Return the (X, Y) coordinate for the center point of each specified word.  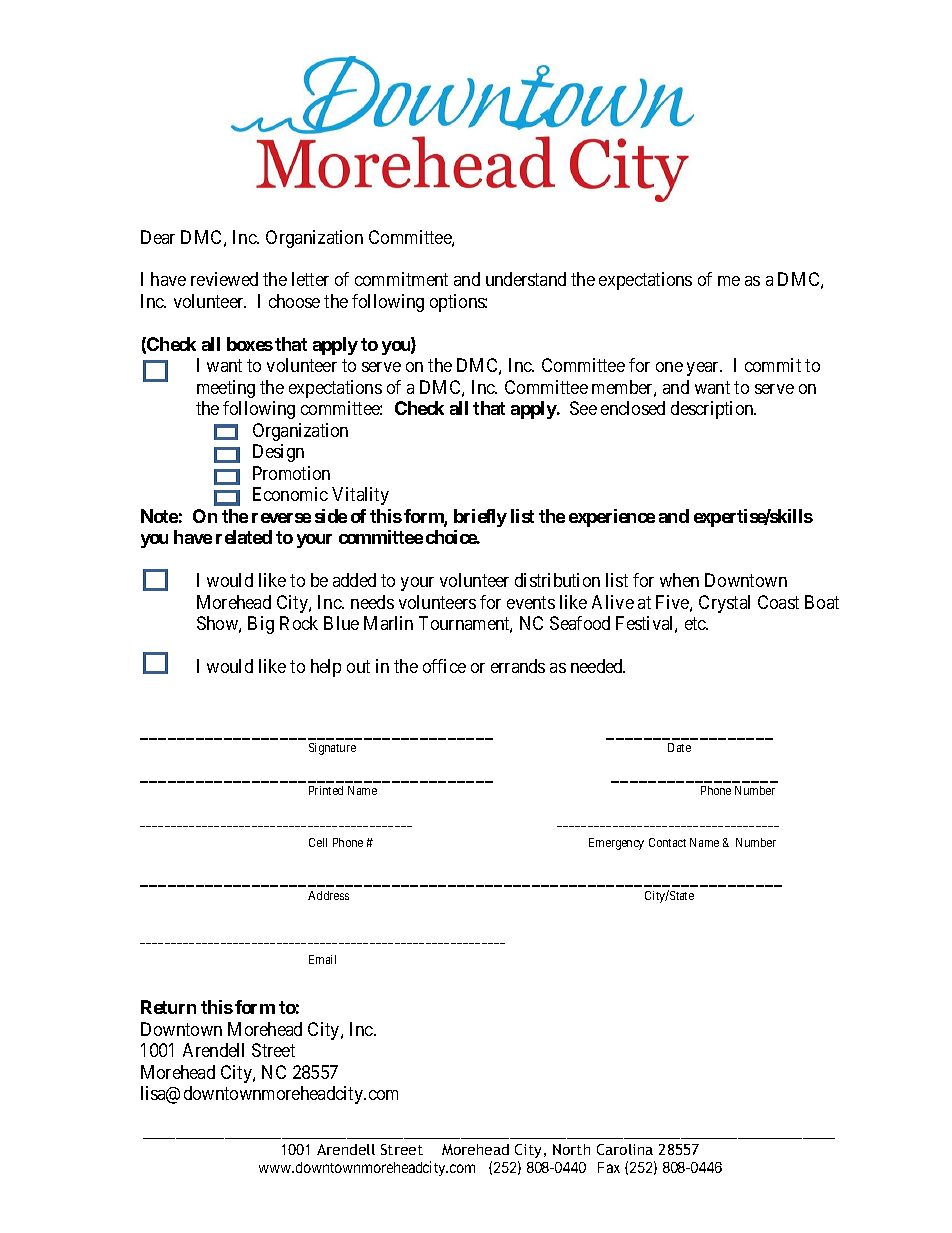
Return (168, 1007)
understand (526, 279)
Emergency (616, 844)
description (713, 410)
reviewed (224, 279)
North (571, 1149)
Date (679, 747)
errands (518, 666)
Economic (290, 494)
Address (328, 895)
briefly (480, 518)
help (326, 668)
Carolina (625, 1149)
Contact (667, 842)
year (704, 369)
